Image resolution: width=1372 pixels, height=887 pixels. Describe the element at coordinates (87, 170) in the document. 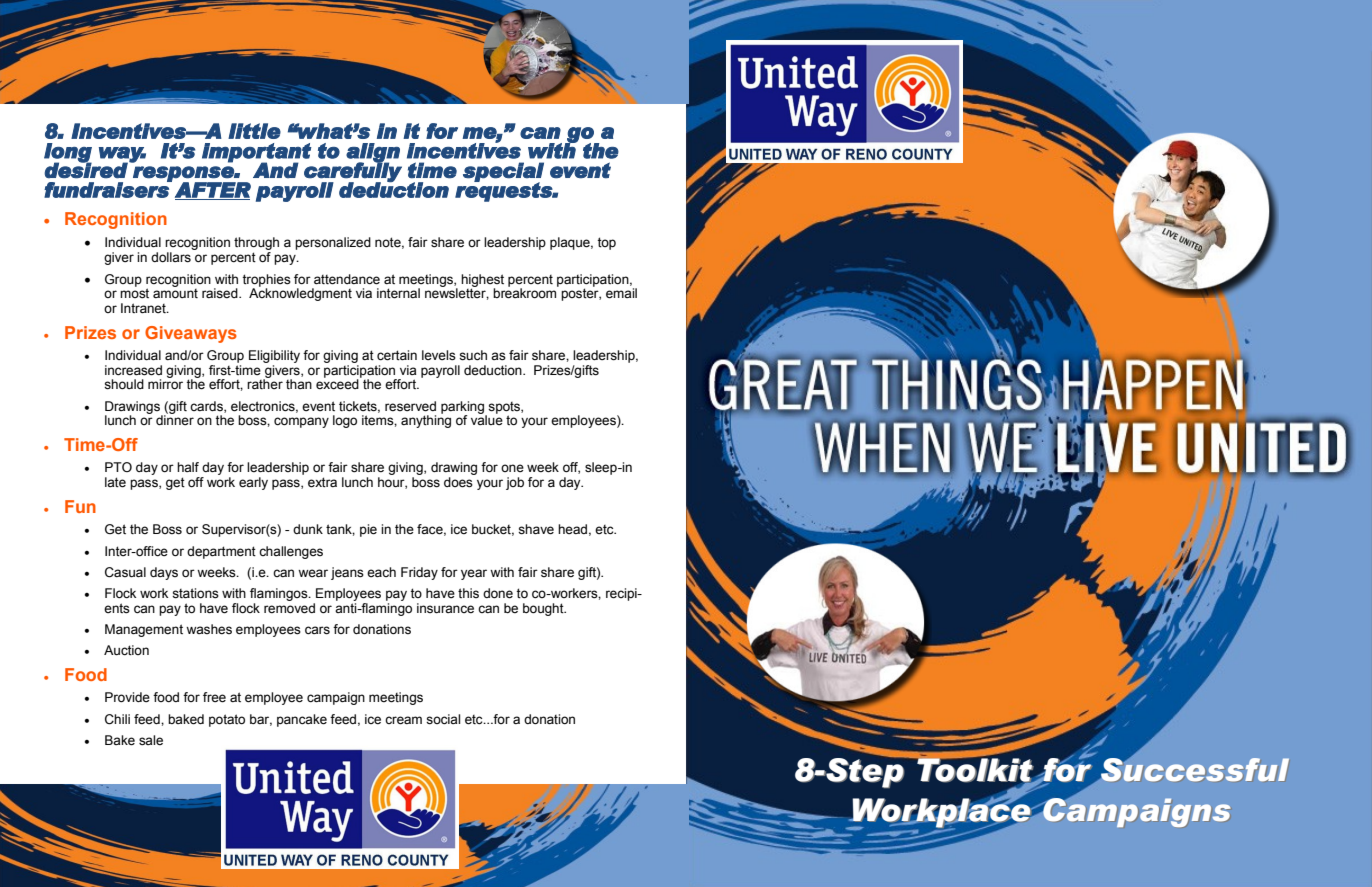

I see `desired` at that location.
